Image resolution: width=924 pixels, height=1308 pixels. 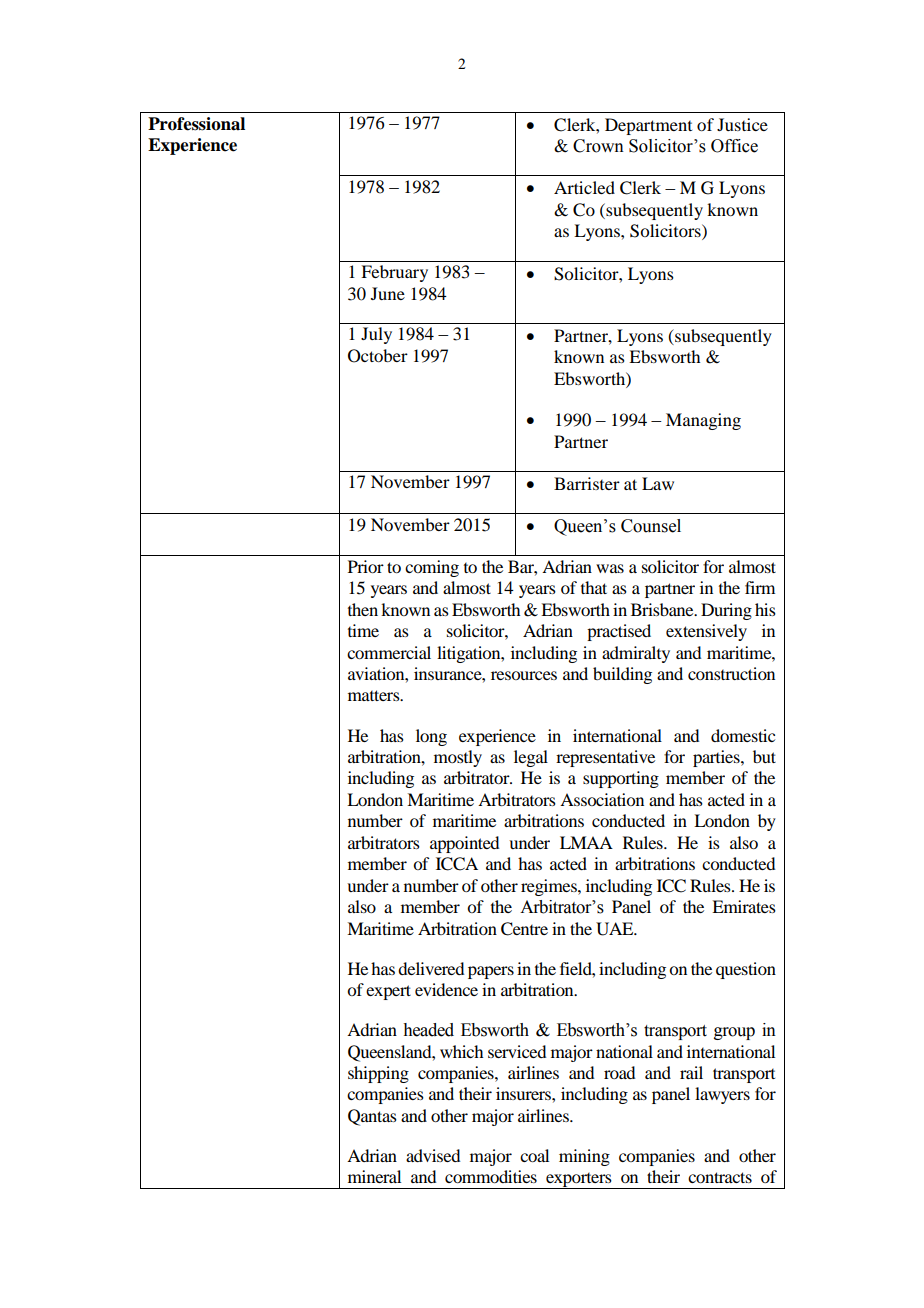 I want to click on parties, so click(x=717, y=758).
